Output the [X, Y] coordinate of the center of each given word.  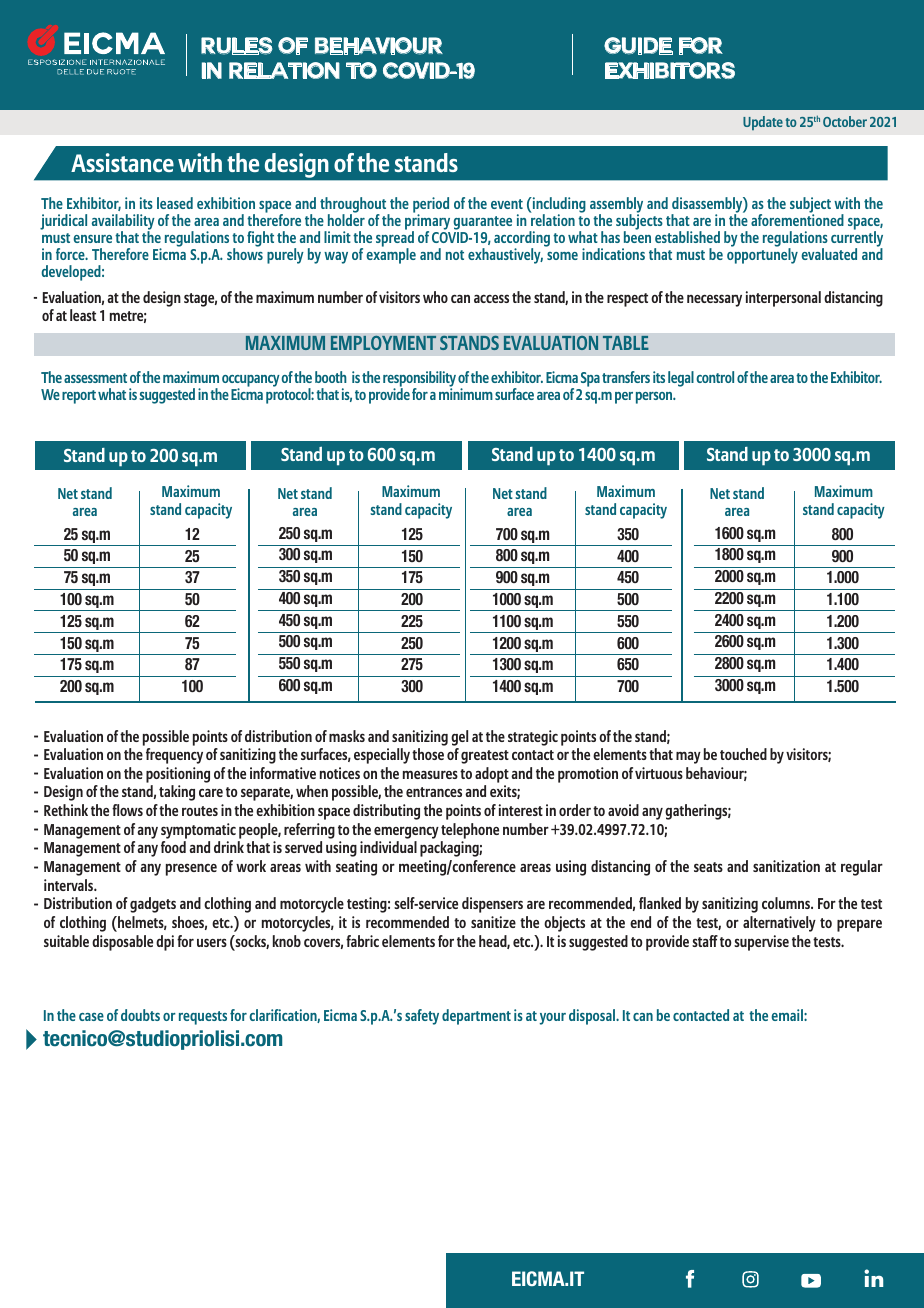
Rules [237, 46]
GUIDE [638, 46]
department [476, 1017]
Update [763, 123]
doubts [140, 1015]
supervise [761, 943]
